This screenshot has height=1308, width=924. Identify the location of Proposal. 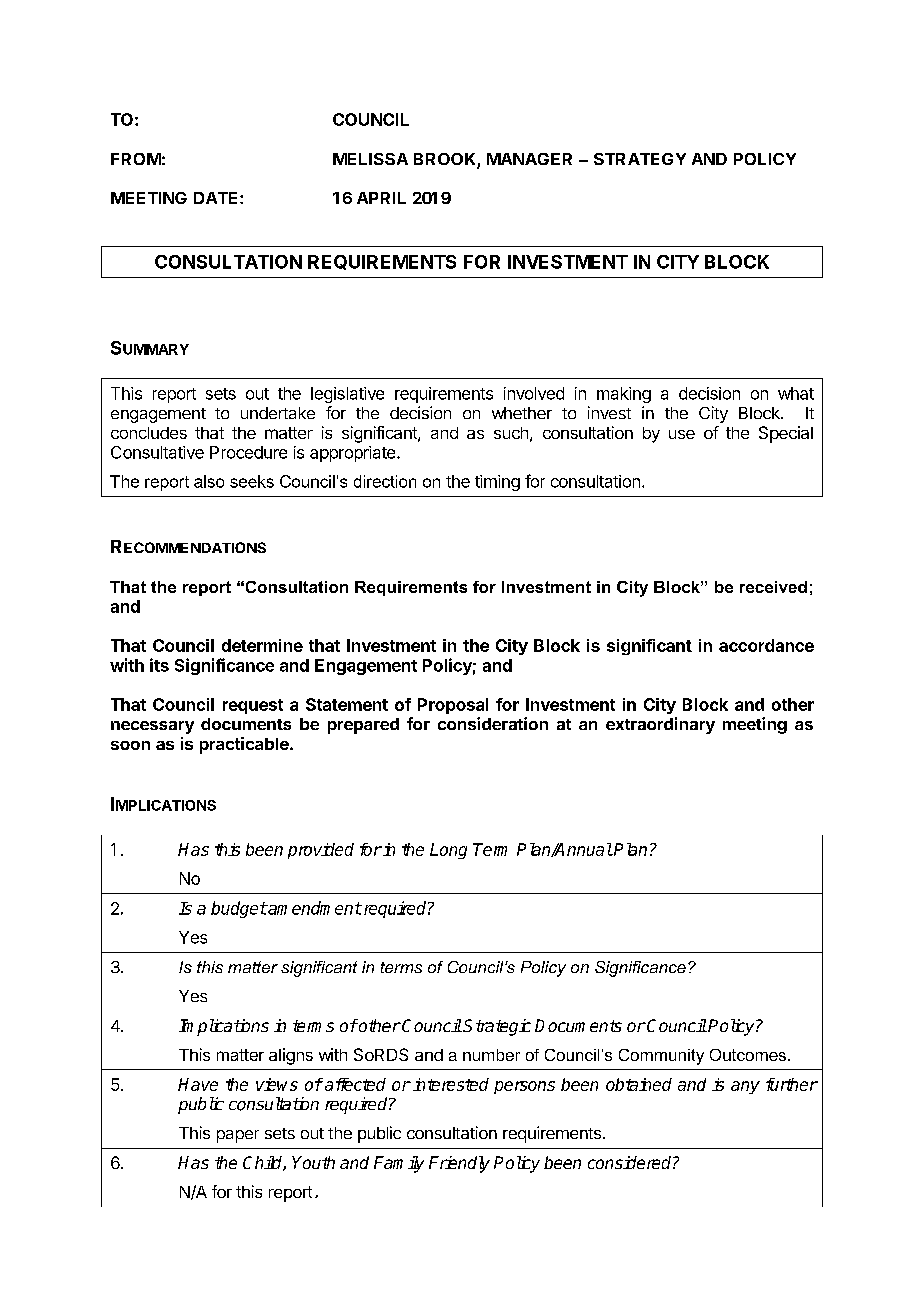
(453, 706).
